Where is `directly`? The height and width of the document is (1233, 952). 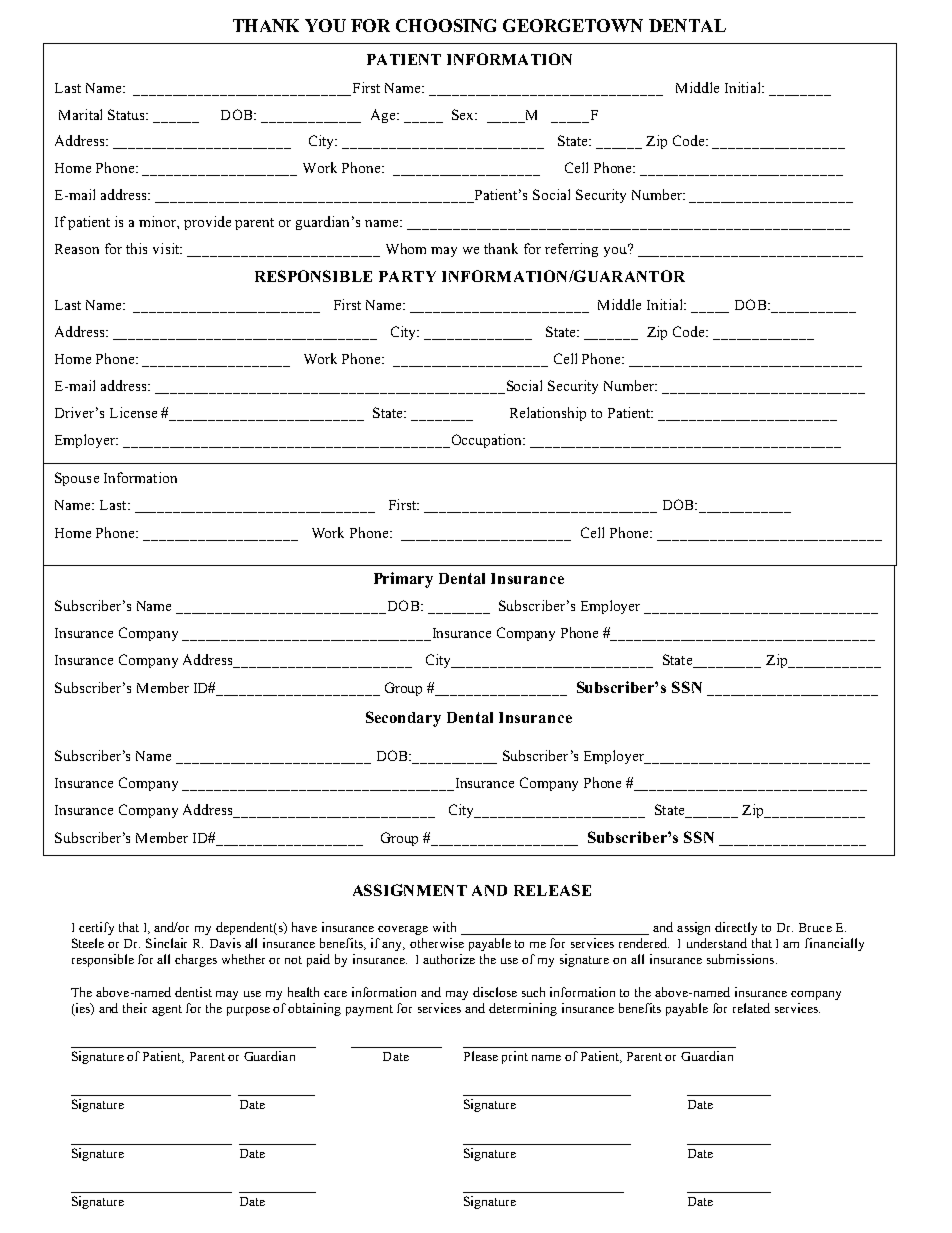
directly is located at coordinates (736, 928).
